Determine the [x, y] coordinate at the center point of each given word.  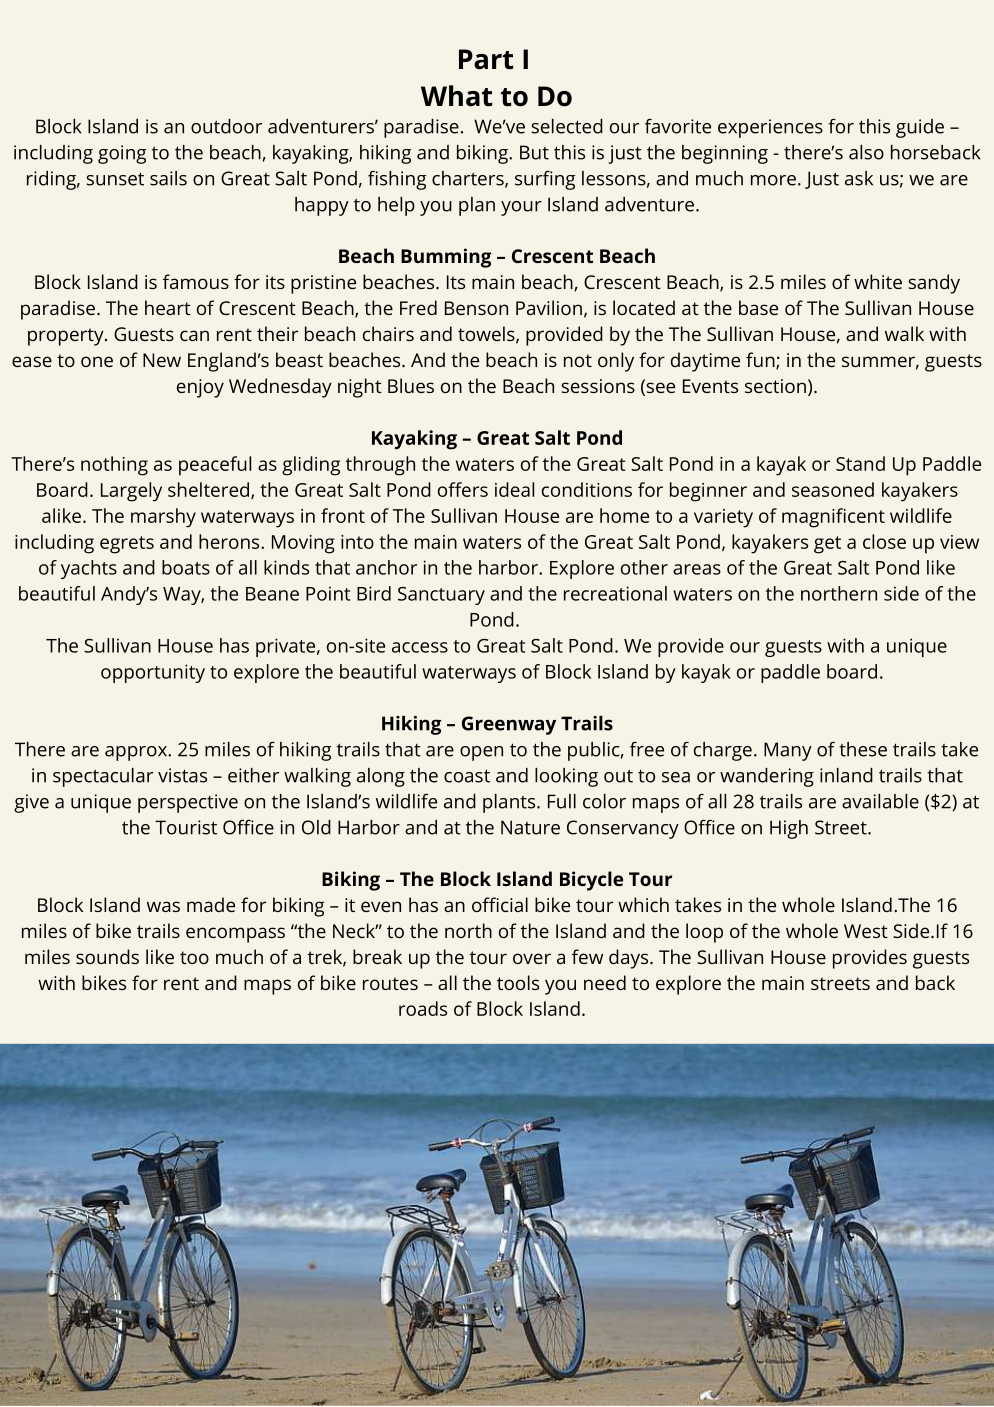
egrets [127, 545]
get [827, 545]
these [863, 749]
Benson [476, 308]
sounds [107, 956]
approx [137, 753]
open [481, 753]
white [878, 281]
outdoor [226, 126]
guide [920, 128]
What [456, 96]
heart [168, 307]
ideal [514, 489]
